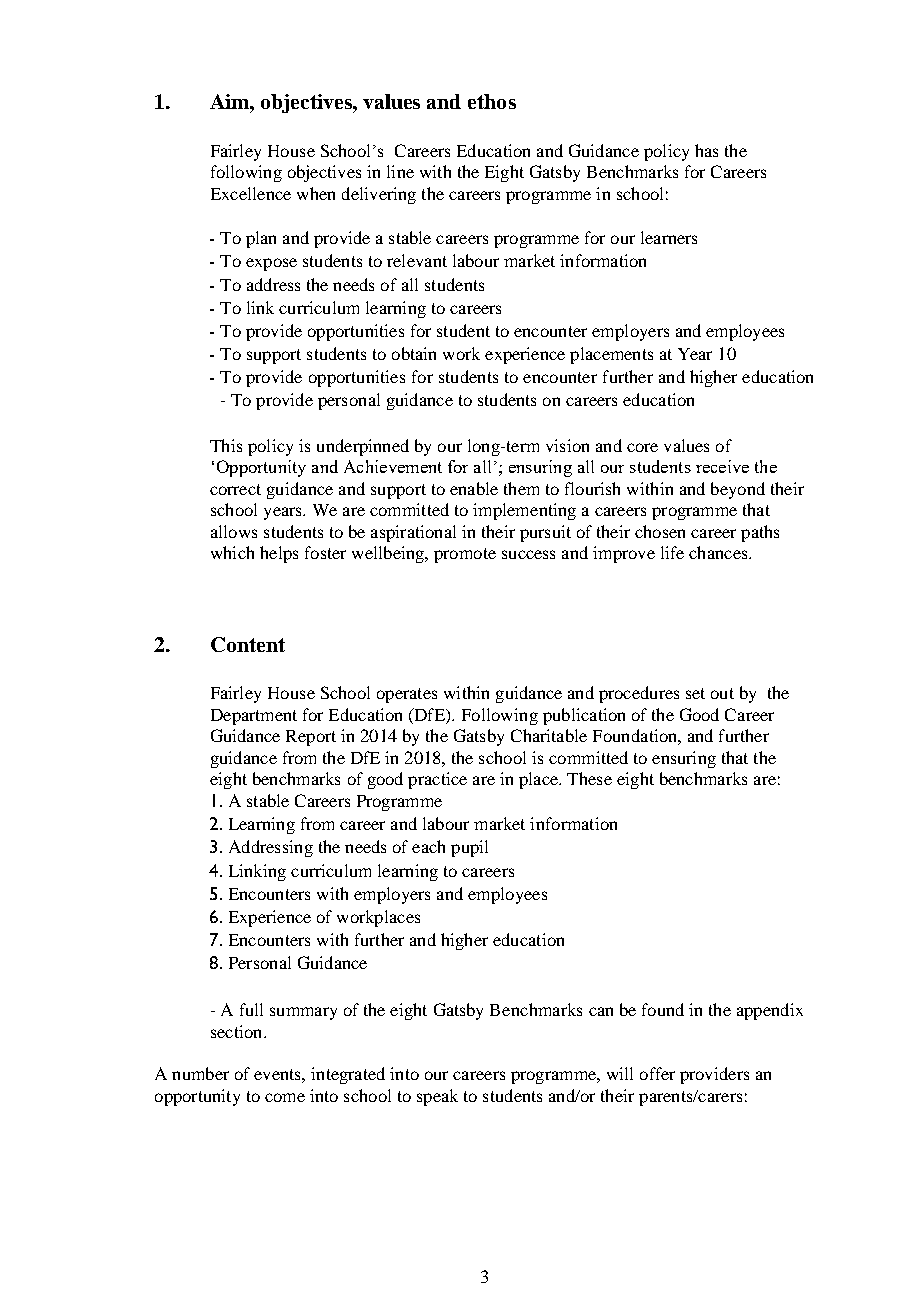  I want to click on offer, so click(657, 1073).
